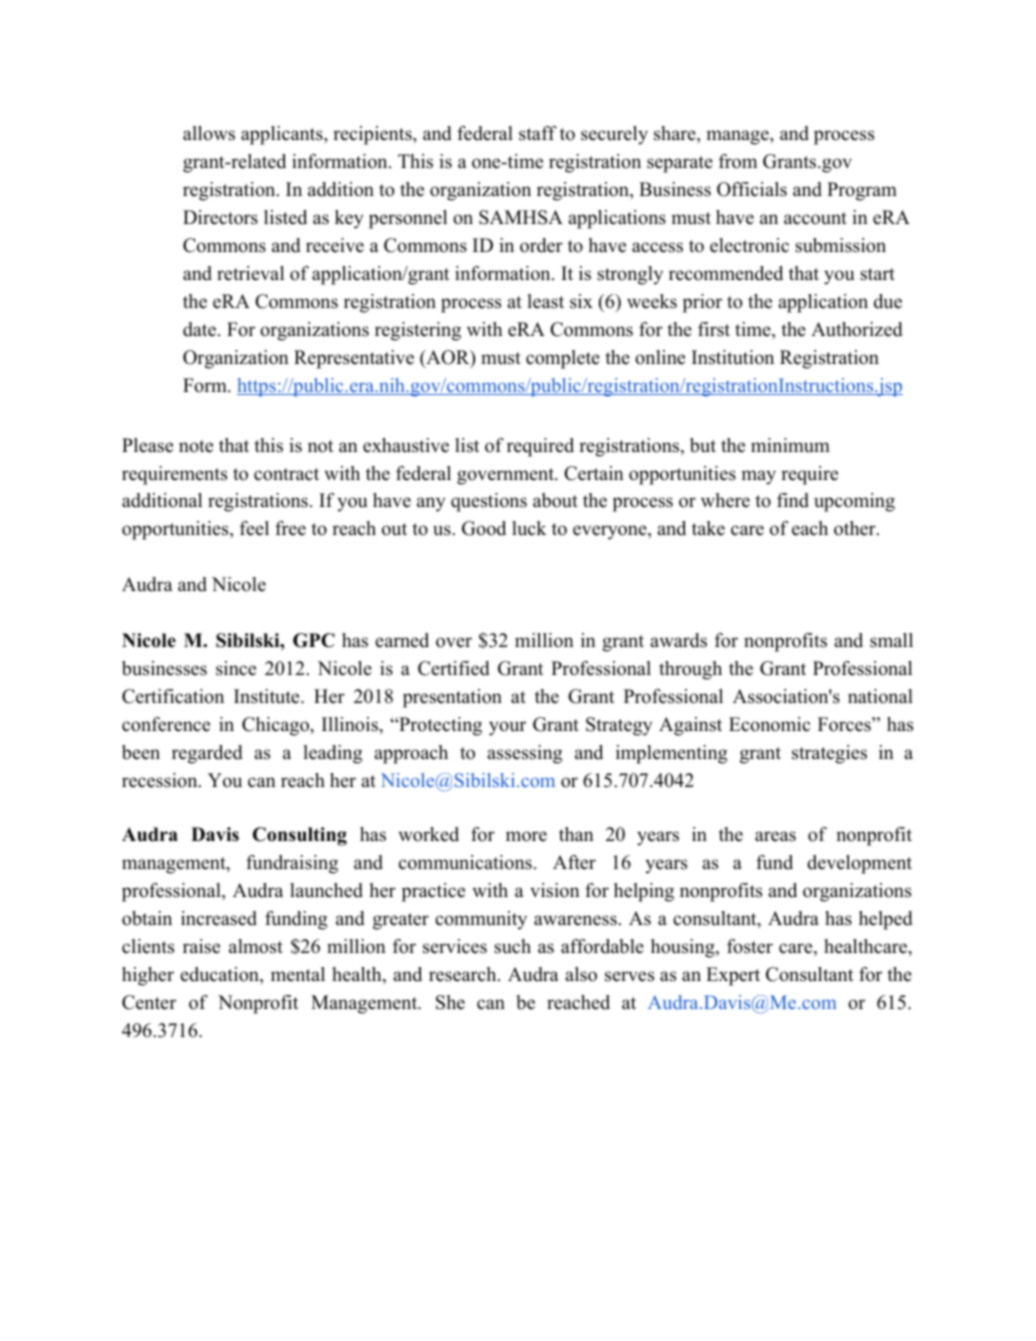 Image resolution: width=1036 pixels, height=1341 pixels. I want to click on date, so click(201, 329).
